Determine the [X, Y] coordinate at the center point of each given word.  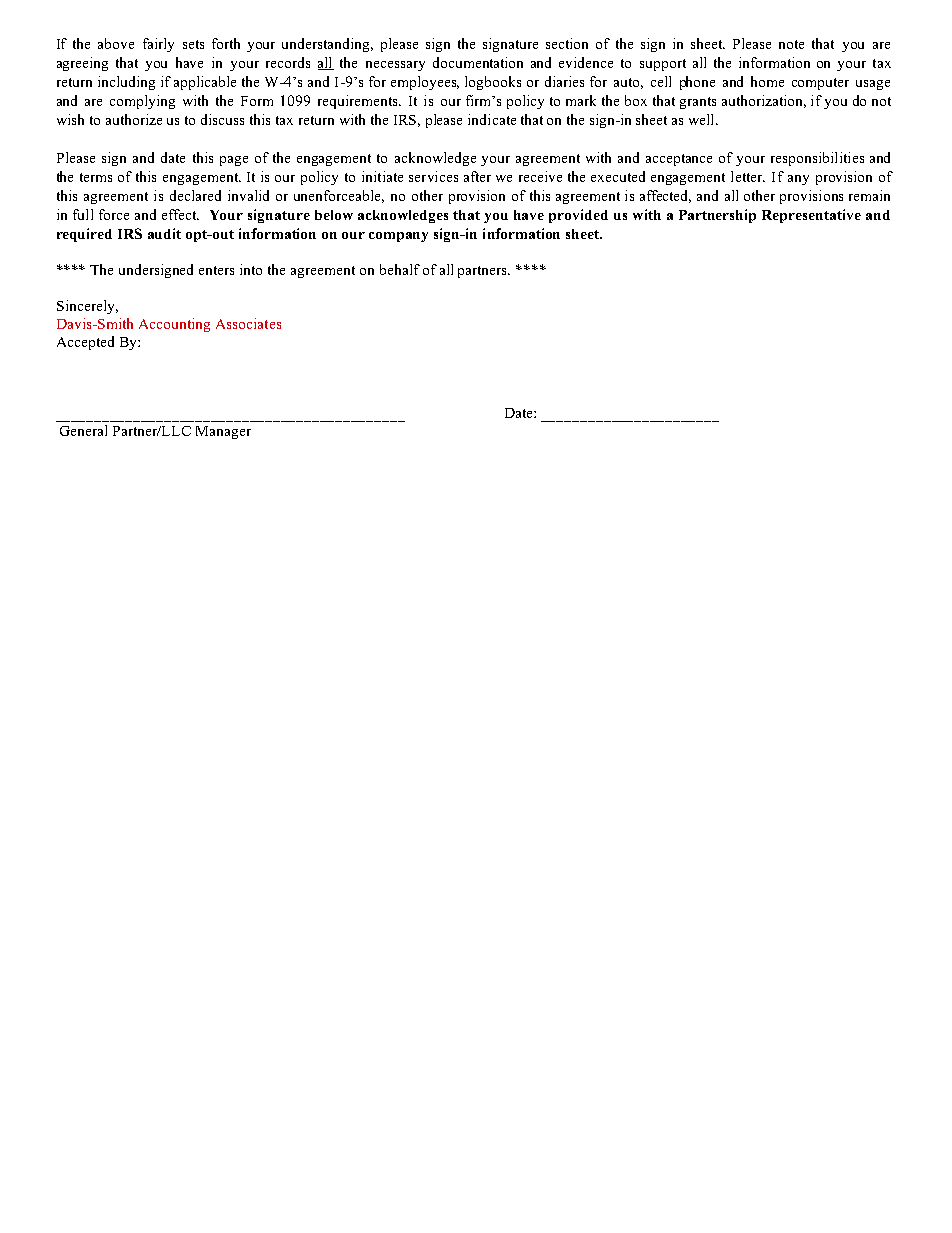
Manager [223, 432]
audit [164, 233]
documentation [478, 62]
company [398, 237]
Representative [811, 216]
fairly [158, 45]
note [791, 44]
